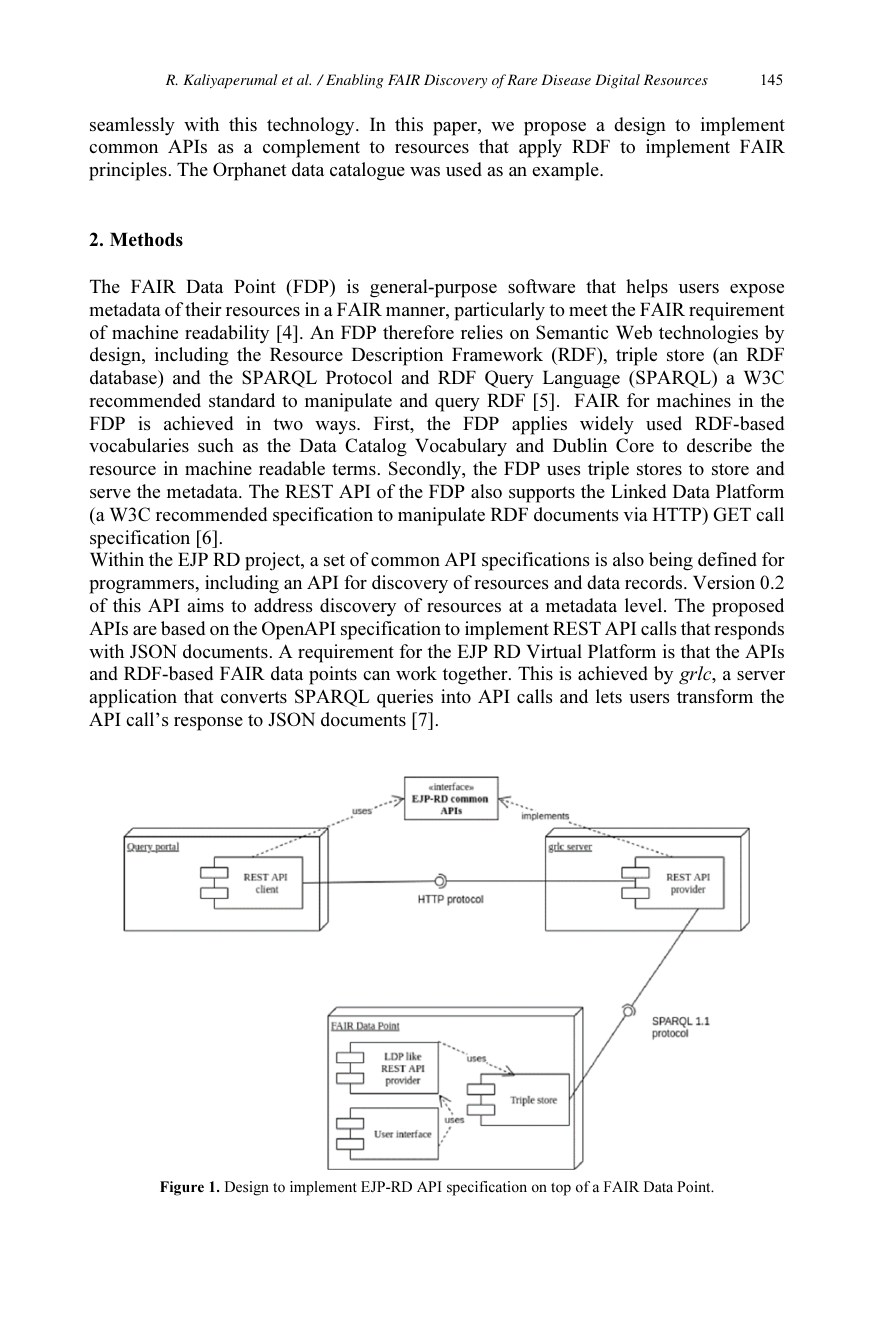 The width and height of the image is (896, 1343). I want to click on aims, so click(205, 605).
